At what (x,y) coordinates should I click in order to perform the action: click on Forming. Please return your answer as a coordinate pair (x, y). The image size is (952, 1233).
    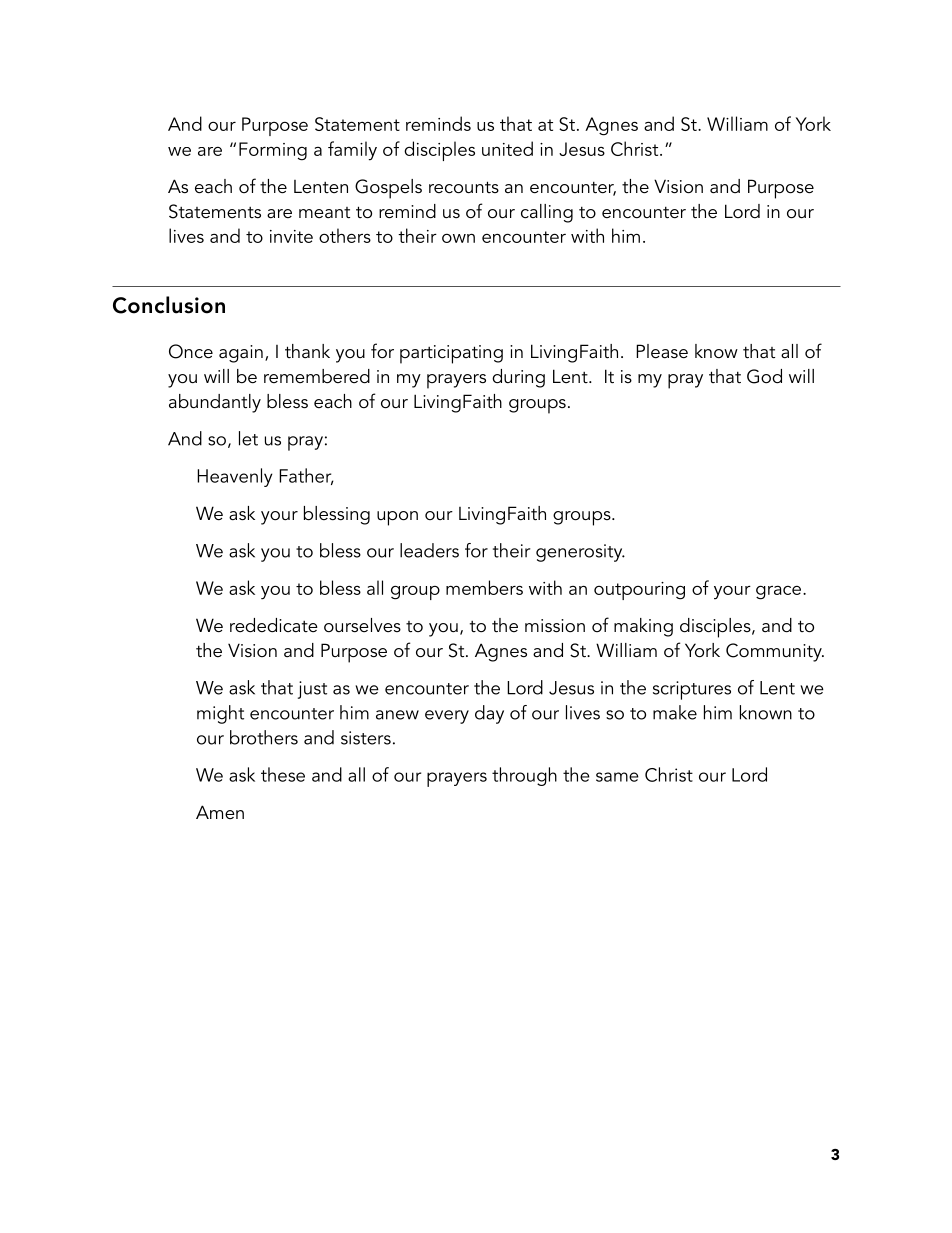
    Looking at the image, I should click on (273, 151).
